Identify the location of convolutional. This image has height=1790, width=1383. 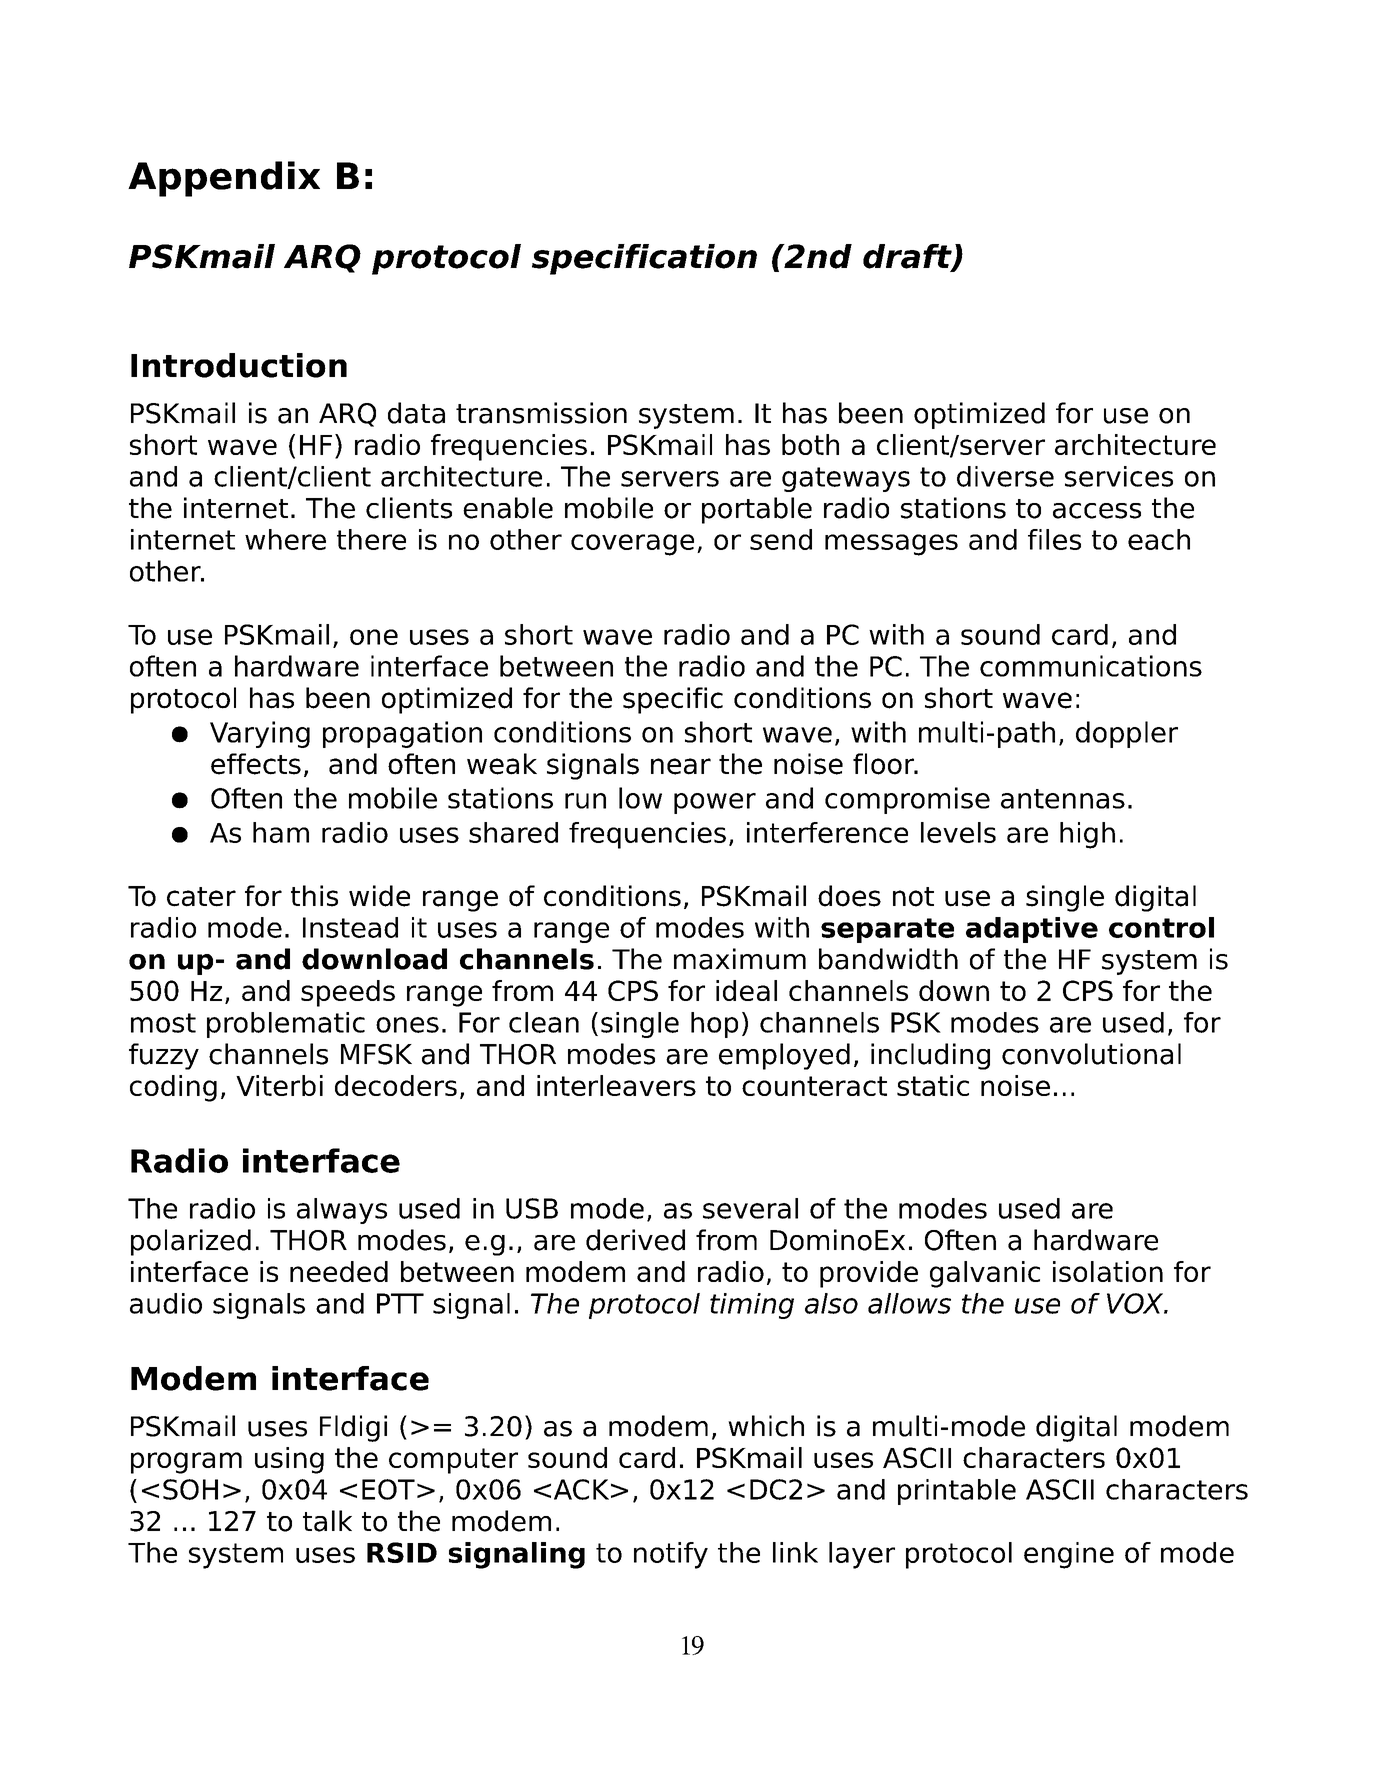
(1091, 1054).
